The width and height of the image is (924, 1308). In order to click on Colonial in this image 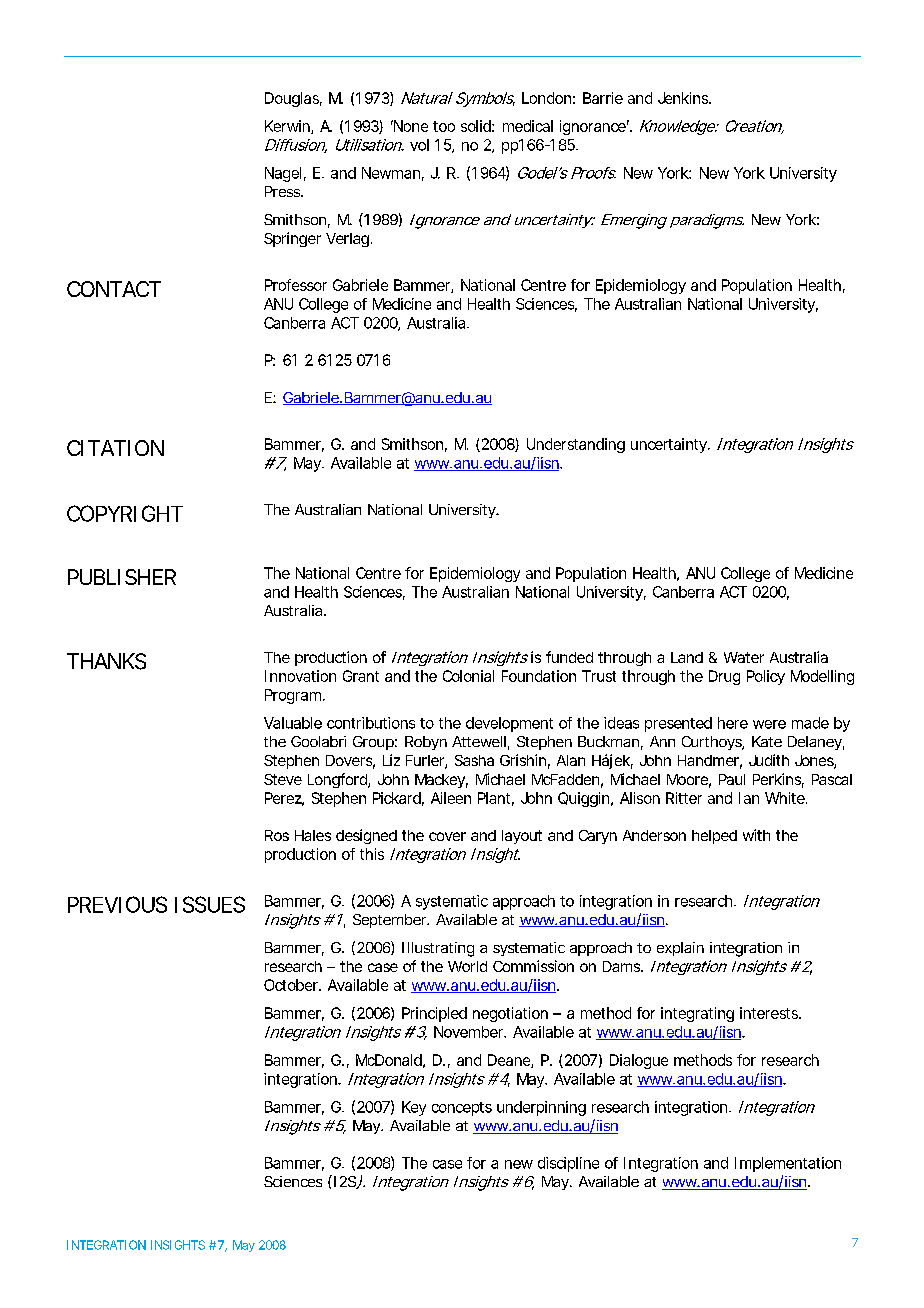, I will do `click(468, 676)`.
